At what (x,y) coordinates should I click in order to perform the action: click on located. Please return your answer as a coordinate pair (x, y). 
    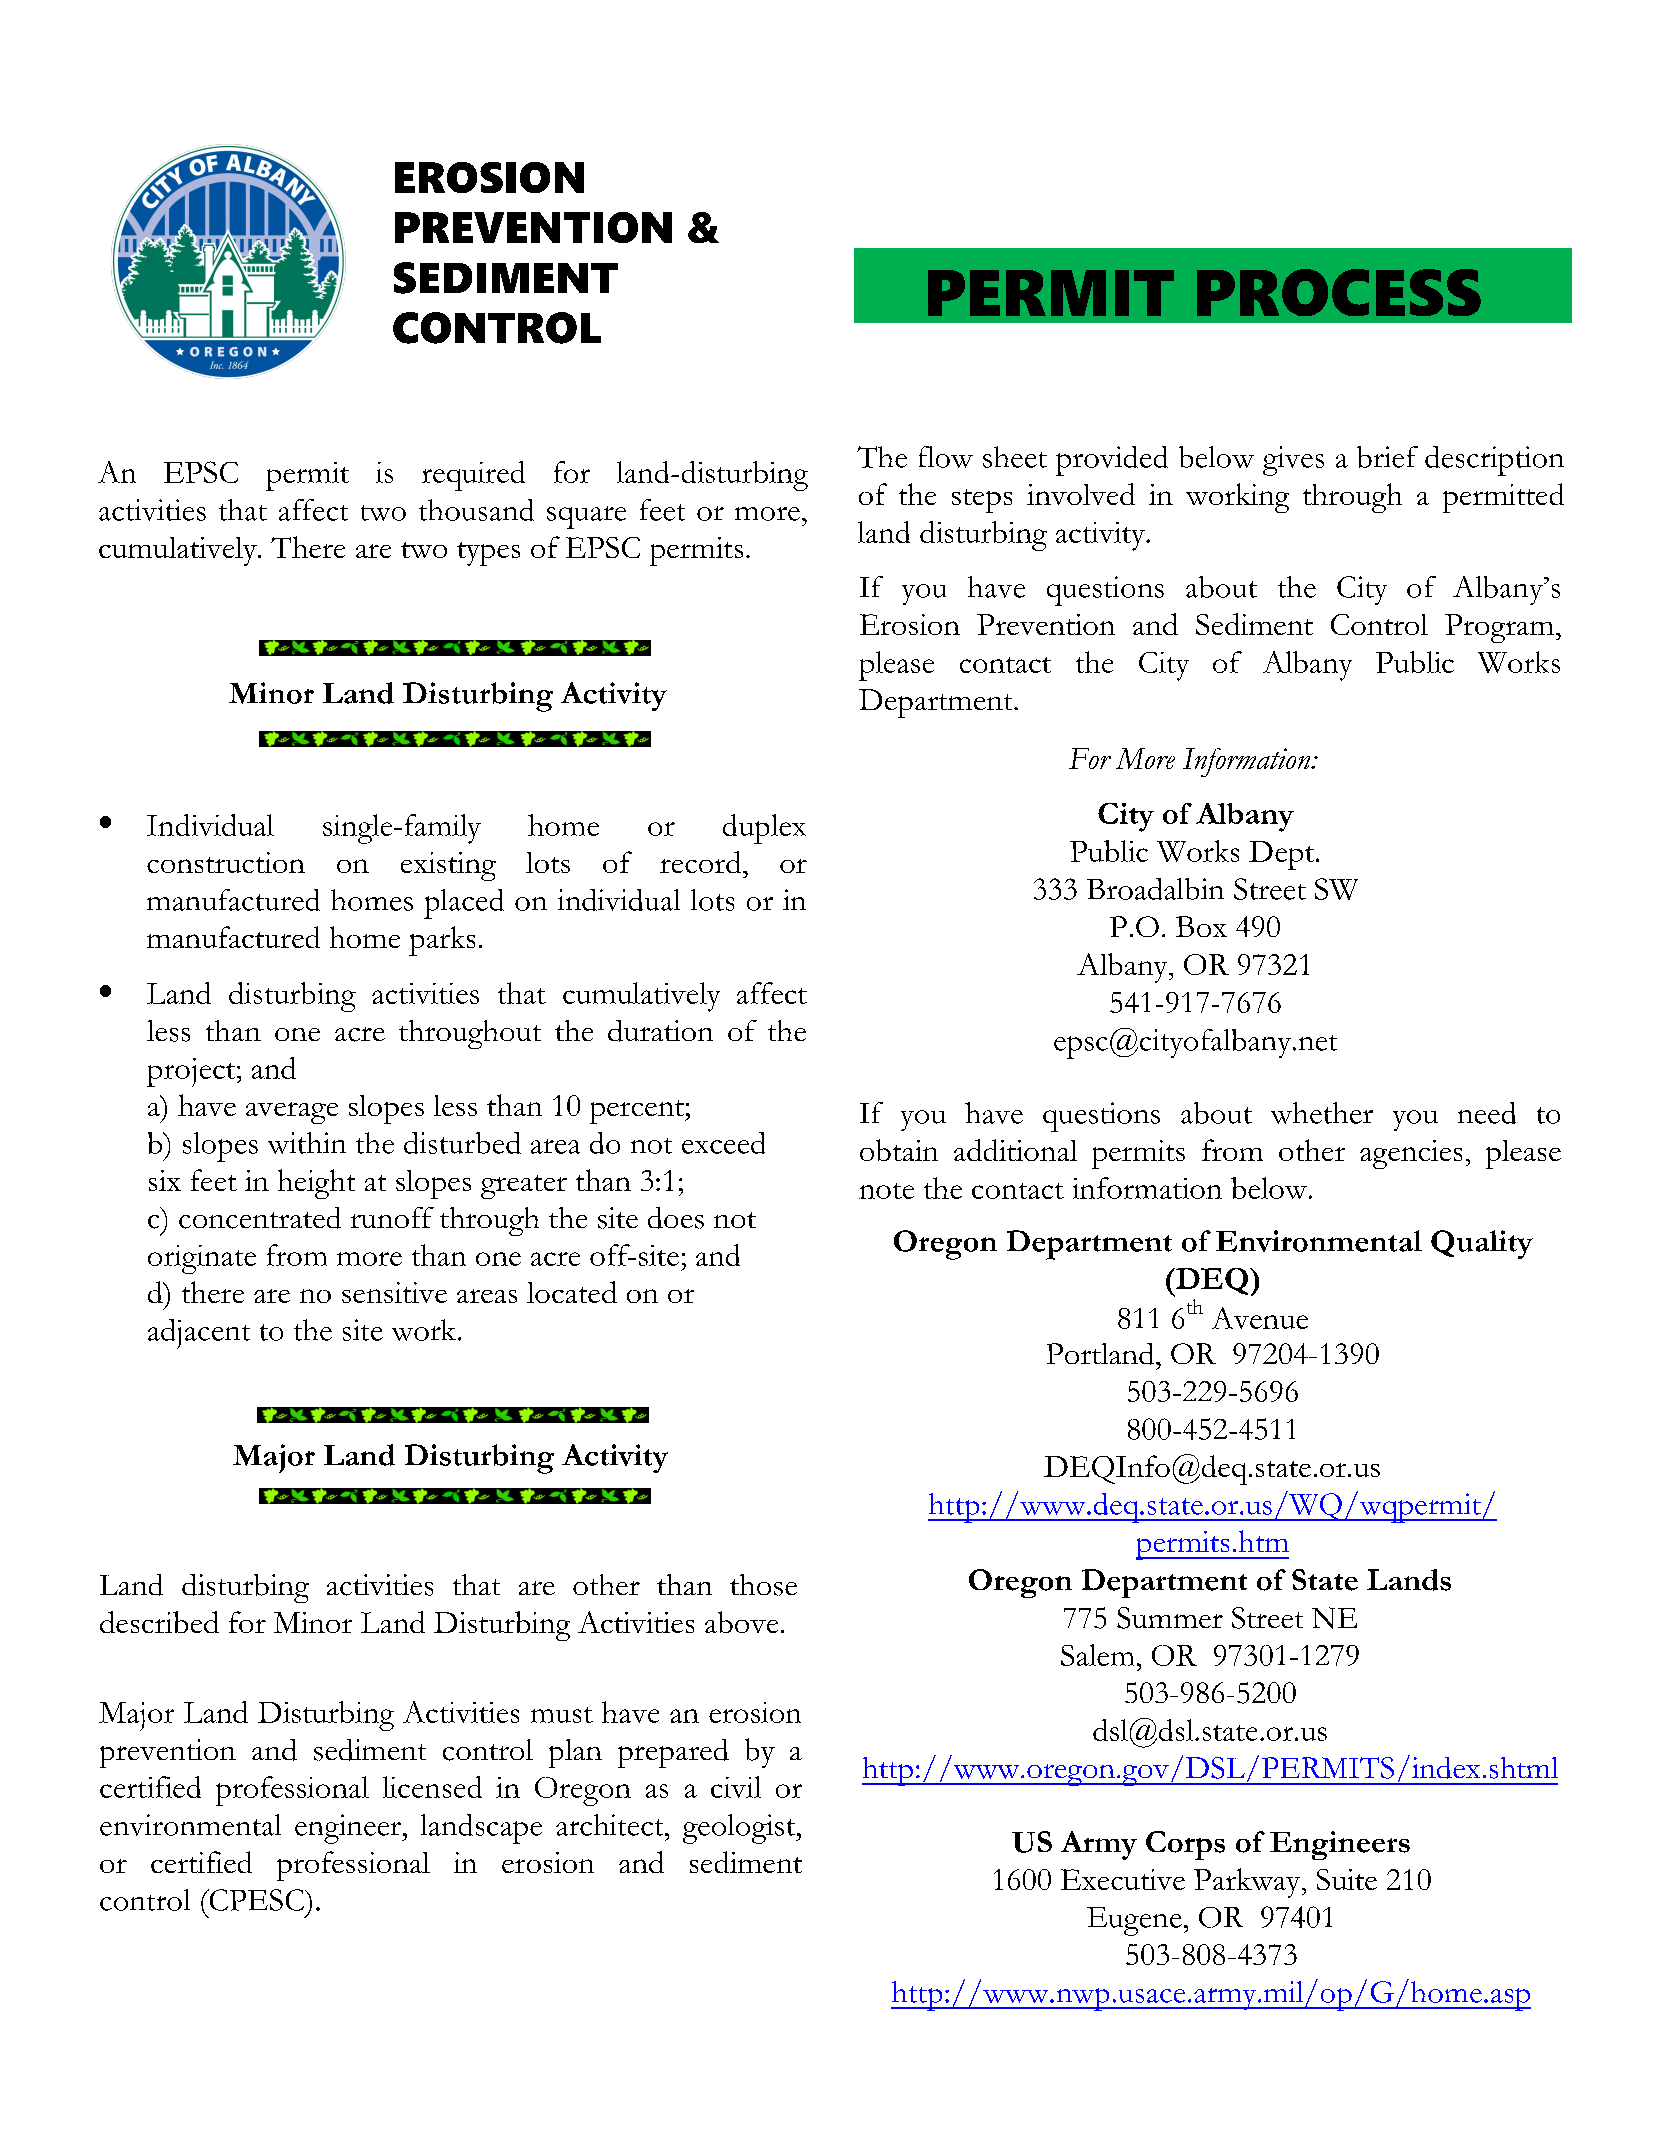
    Looking at the image, I should click on (572, 1292).
